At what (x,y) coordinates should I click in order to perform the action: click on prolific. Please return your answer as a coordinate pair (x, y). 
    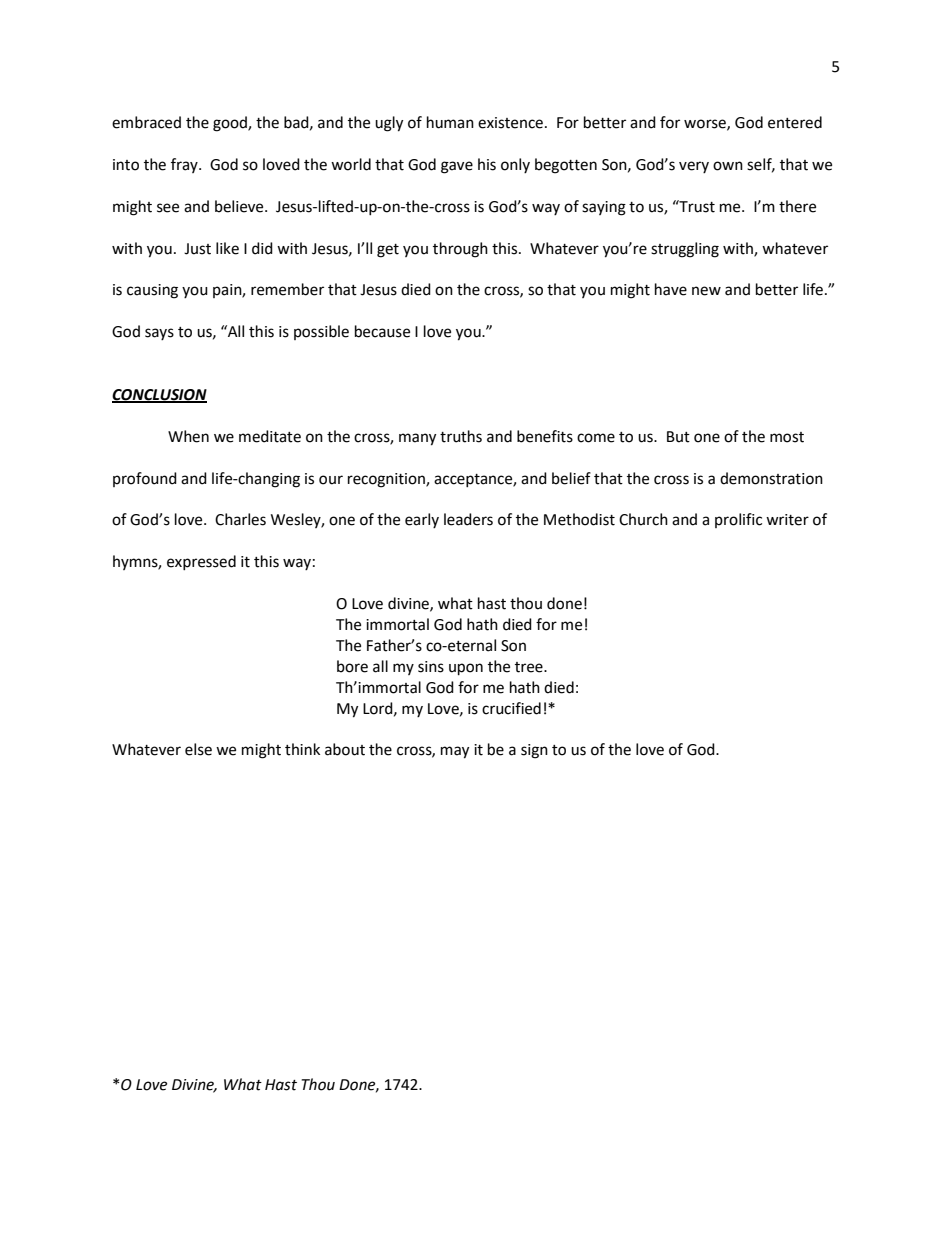
    Looking at the image, I should click on (738, 520).
